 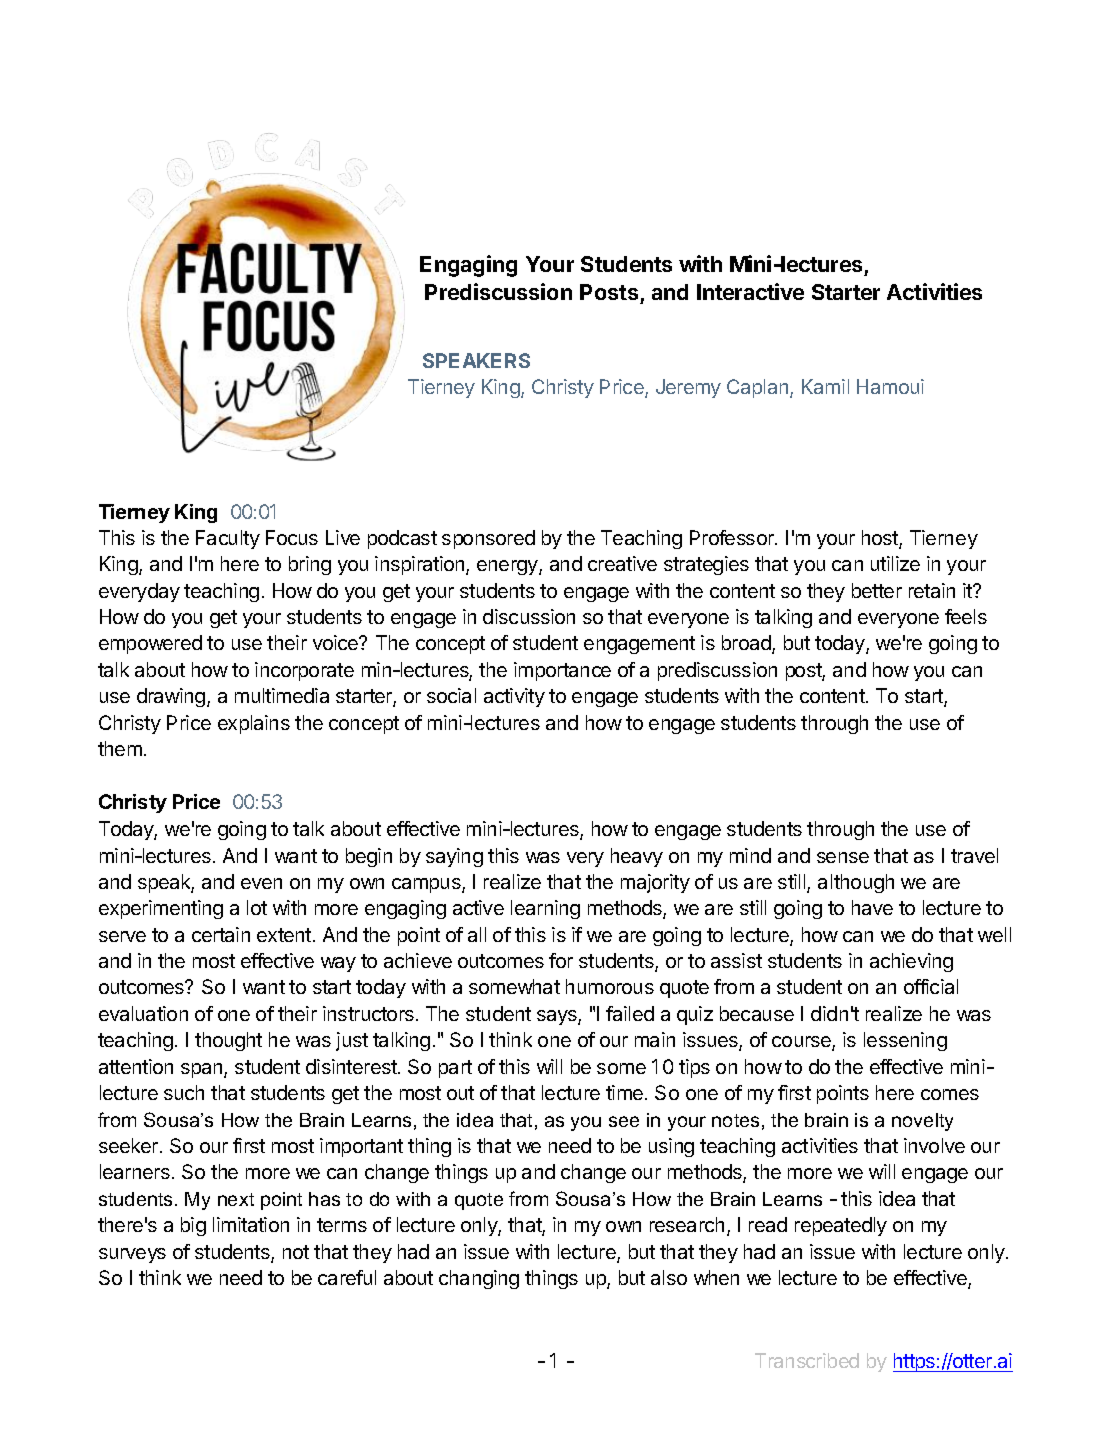 What do you see at coordinates (203, 1070) in the screenshot?
I see `span` at bounding box center [203, 1070].
